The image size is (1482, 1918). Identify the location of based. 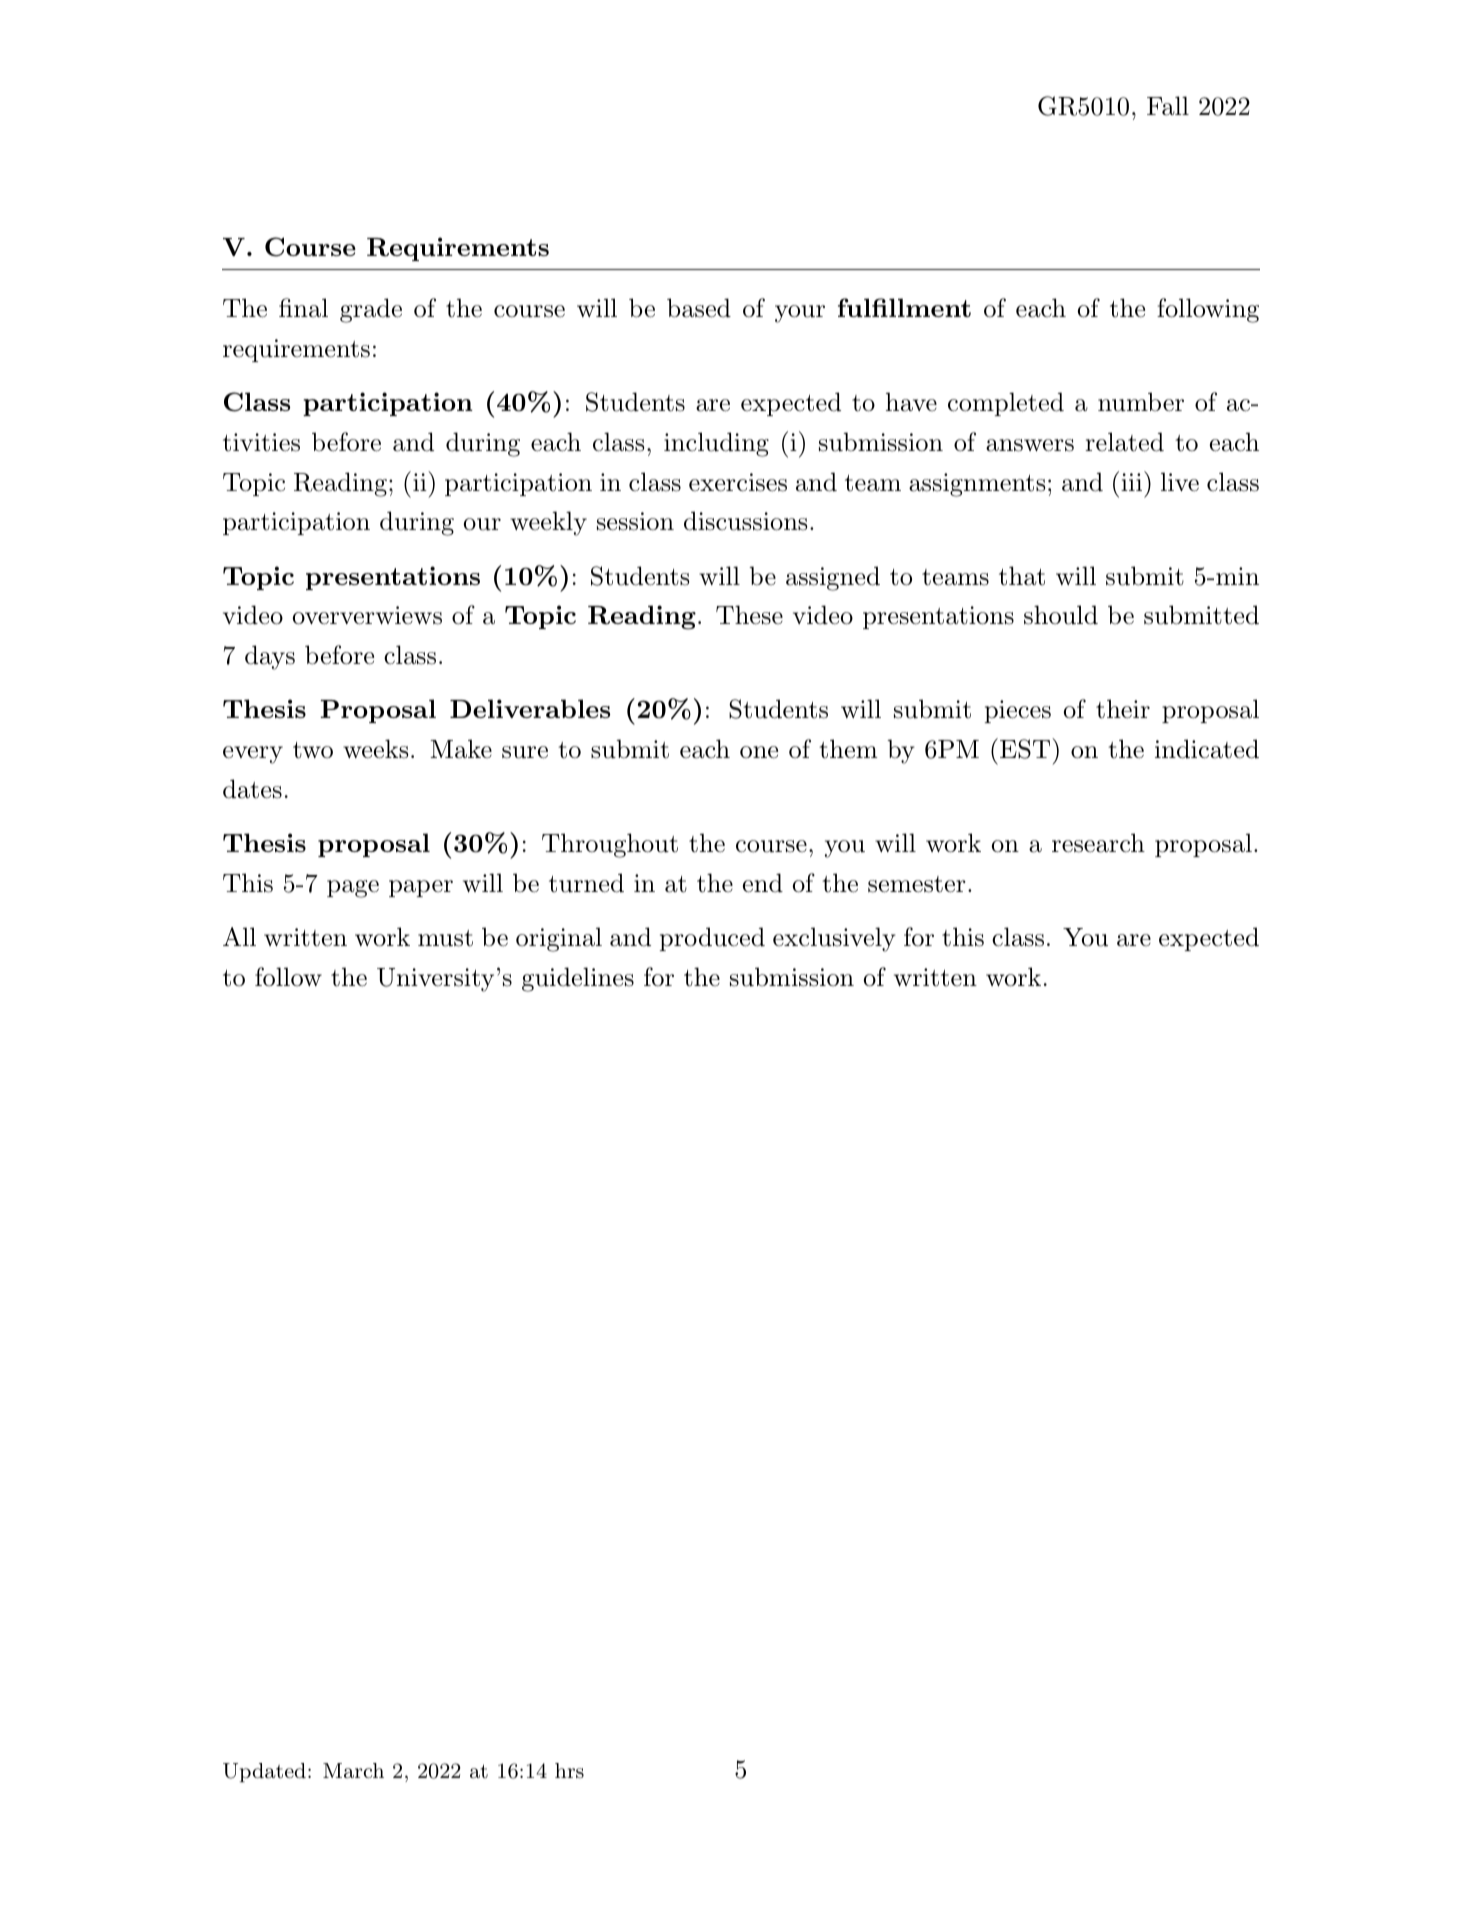
(699, 308).
